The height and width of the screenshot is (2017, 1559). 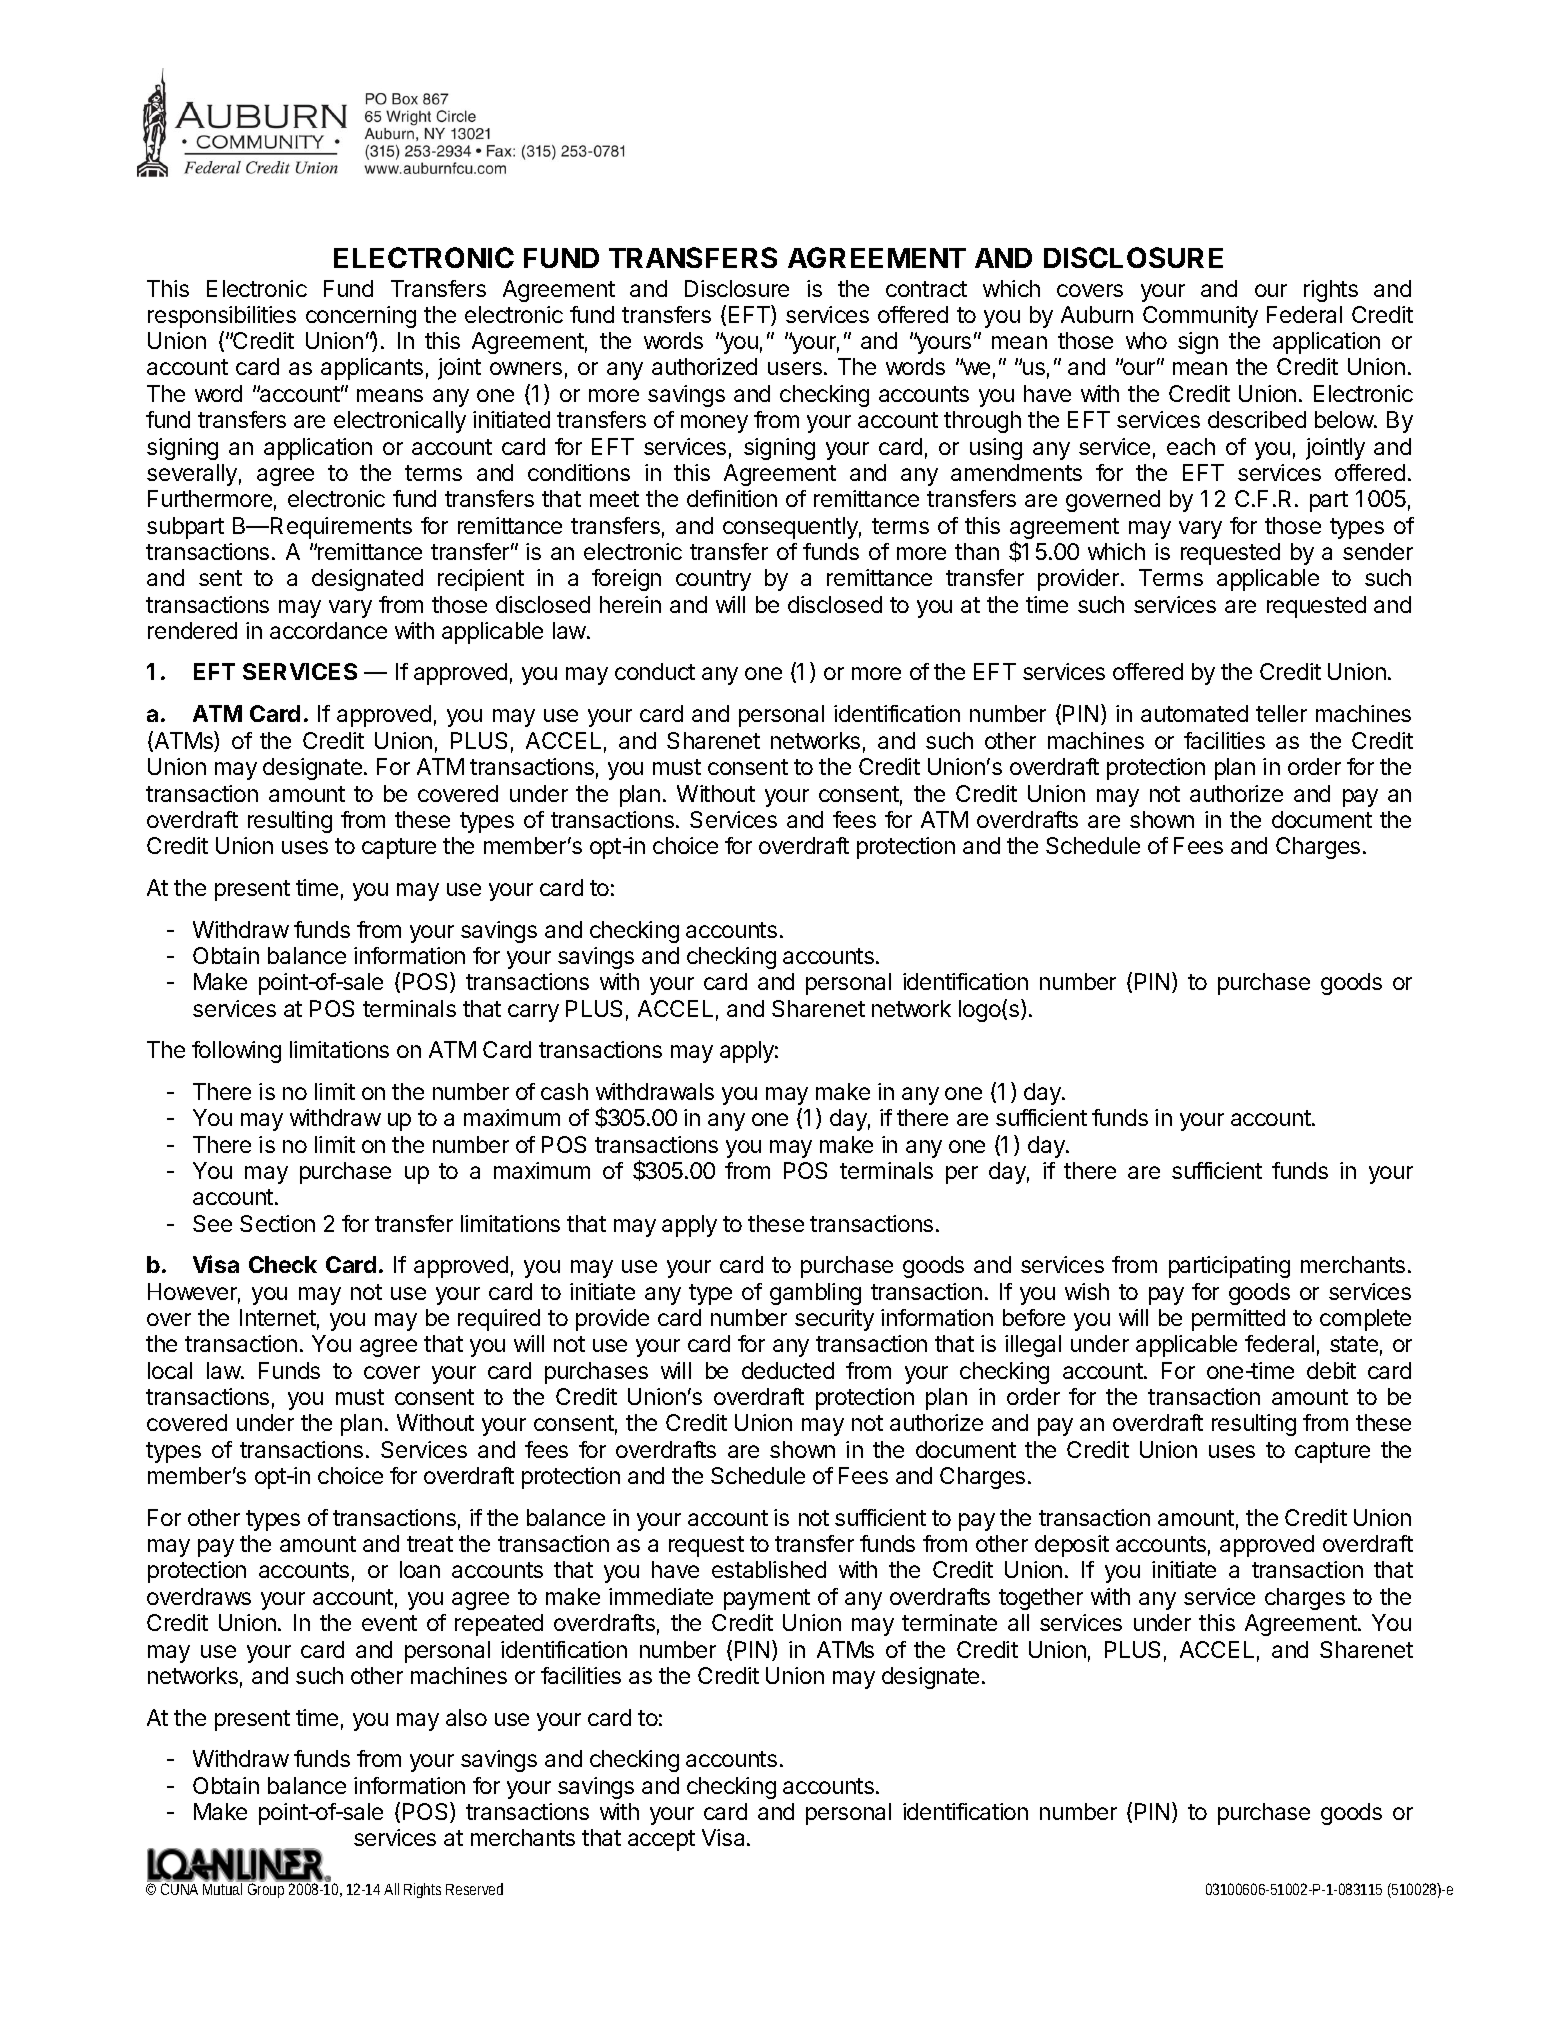 I want to click on users, so click(x=795, y=368).
